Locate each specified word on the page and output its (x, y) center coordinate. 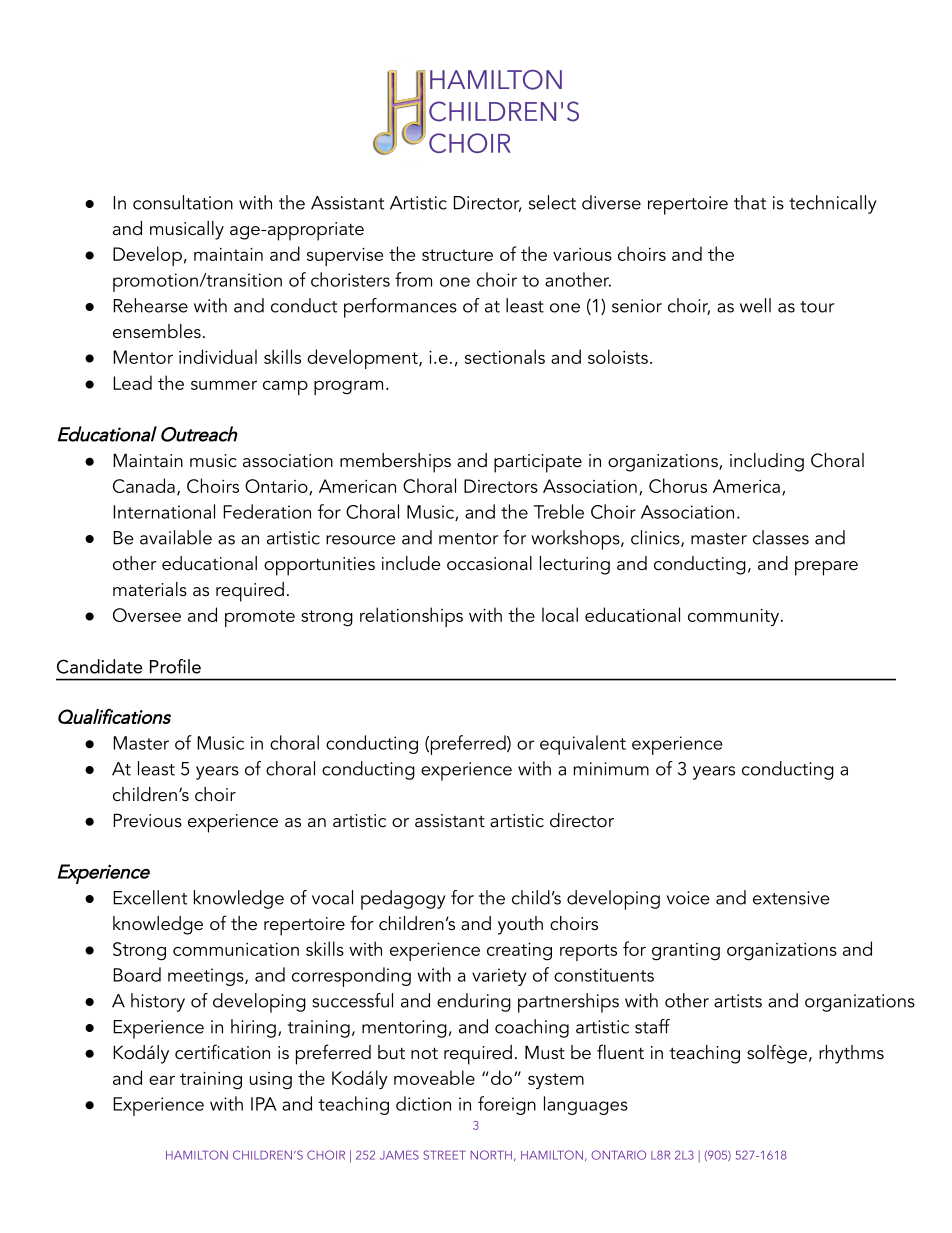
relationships (411, 617)
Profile (175, 666)
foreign (507, 1105)
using (271, 1081)
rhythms (851, 1054)
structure (457, 255)
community (733, 618)
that (750, 202)
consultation (183, 202)
